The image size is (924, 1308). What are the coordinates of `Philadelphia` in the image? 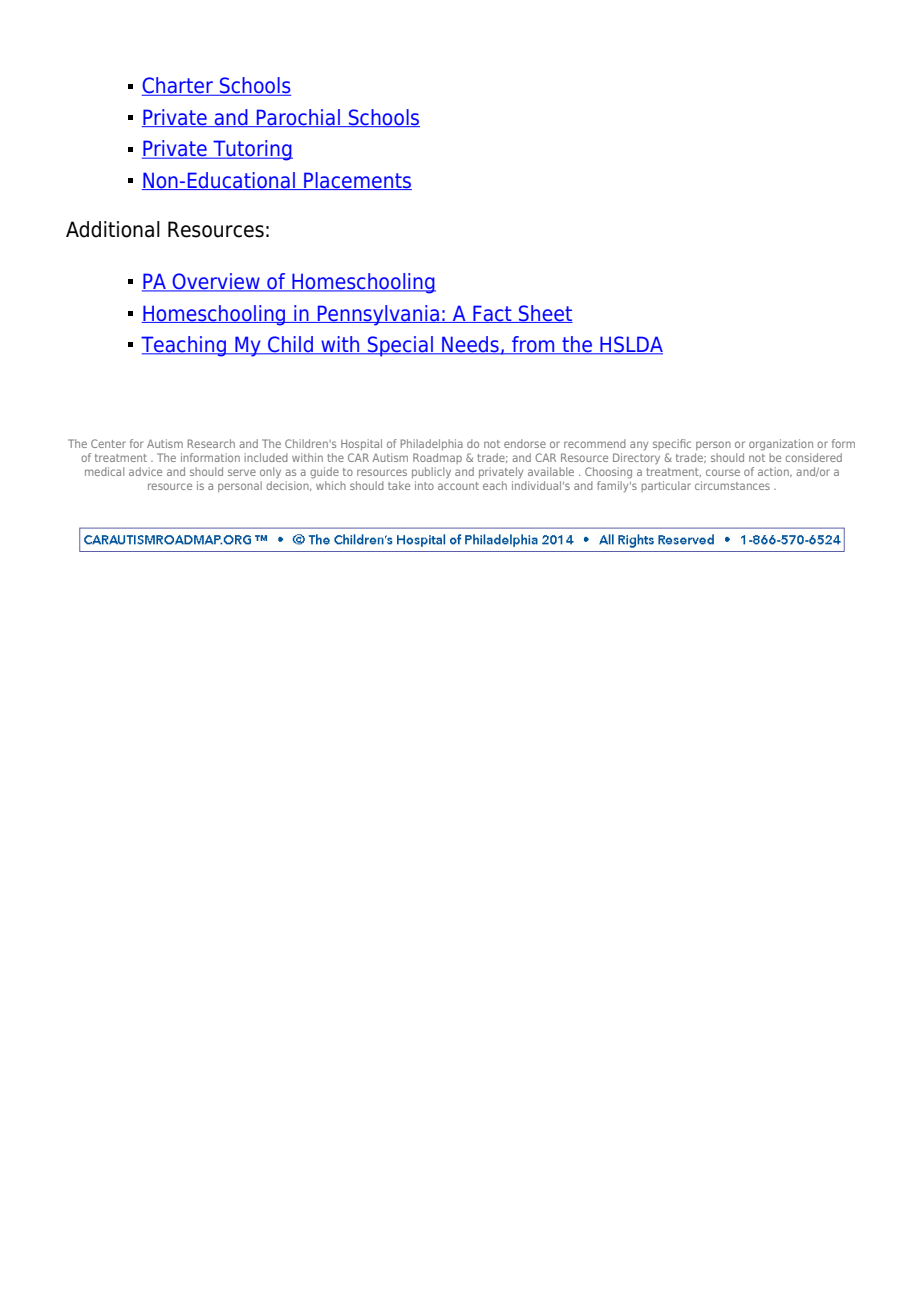 It's located at (432, 444).
